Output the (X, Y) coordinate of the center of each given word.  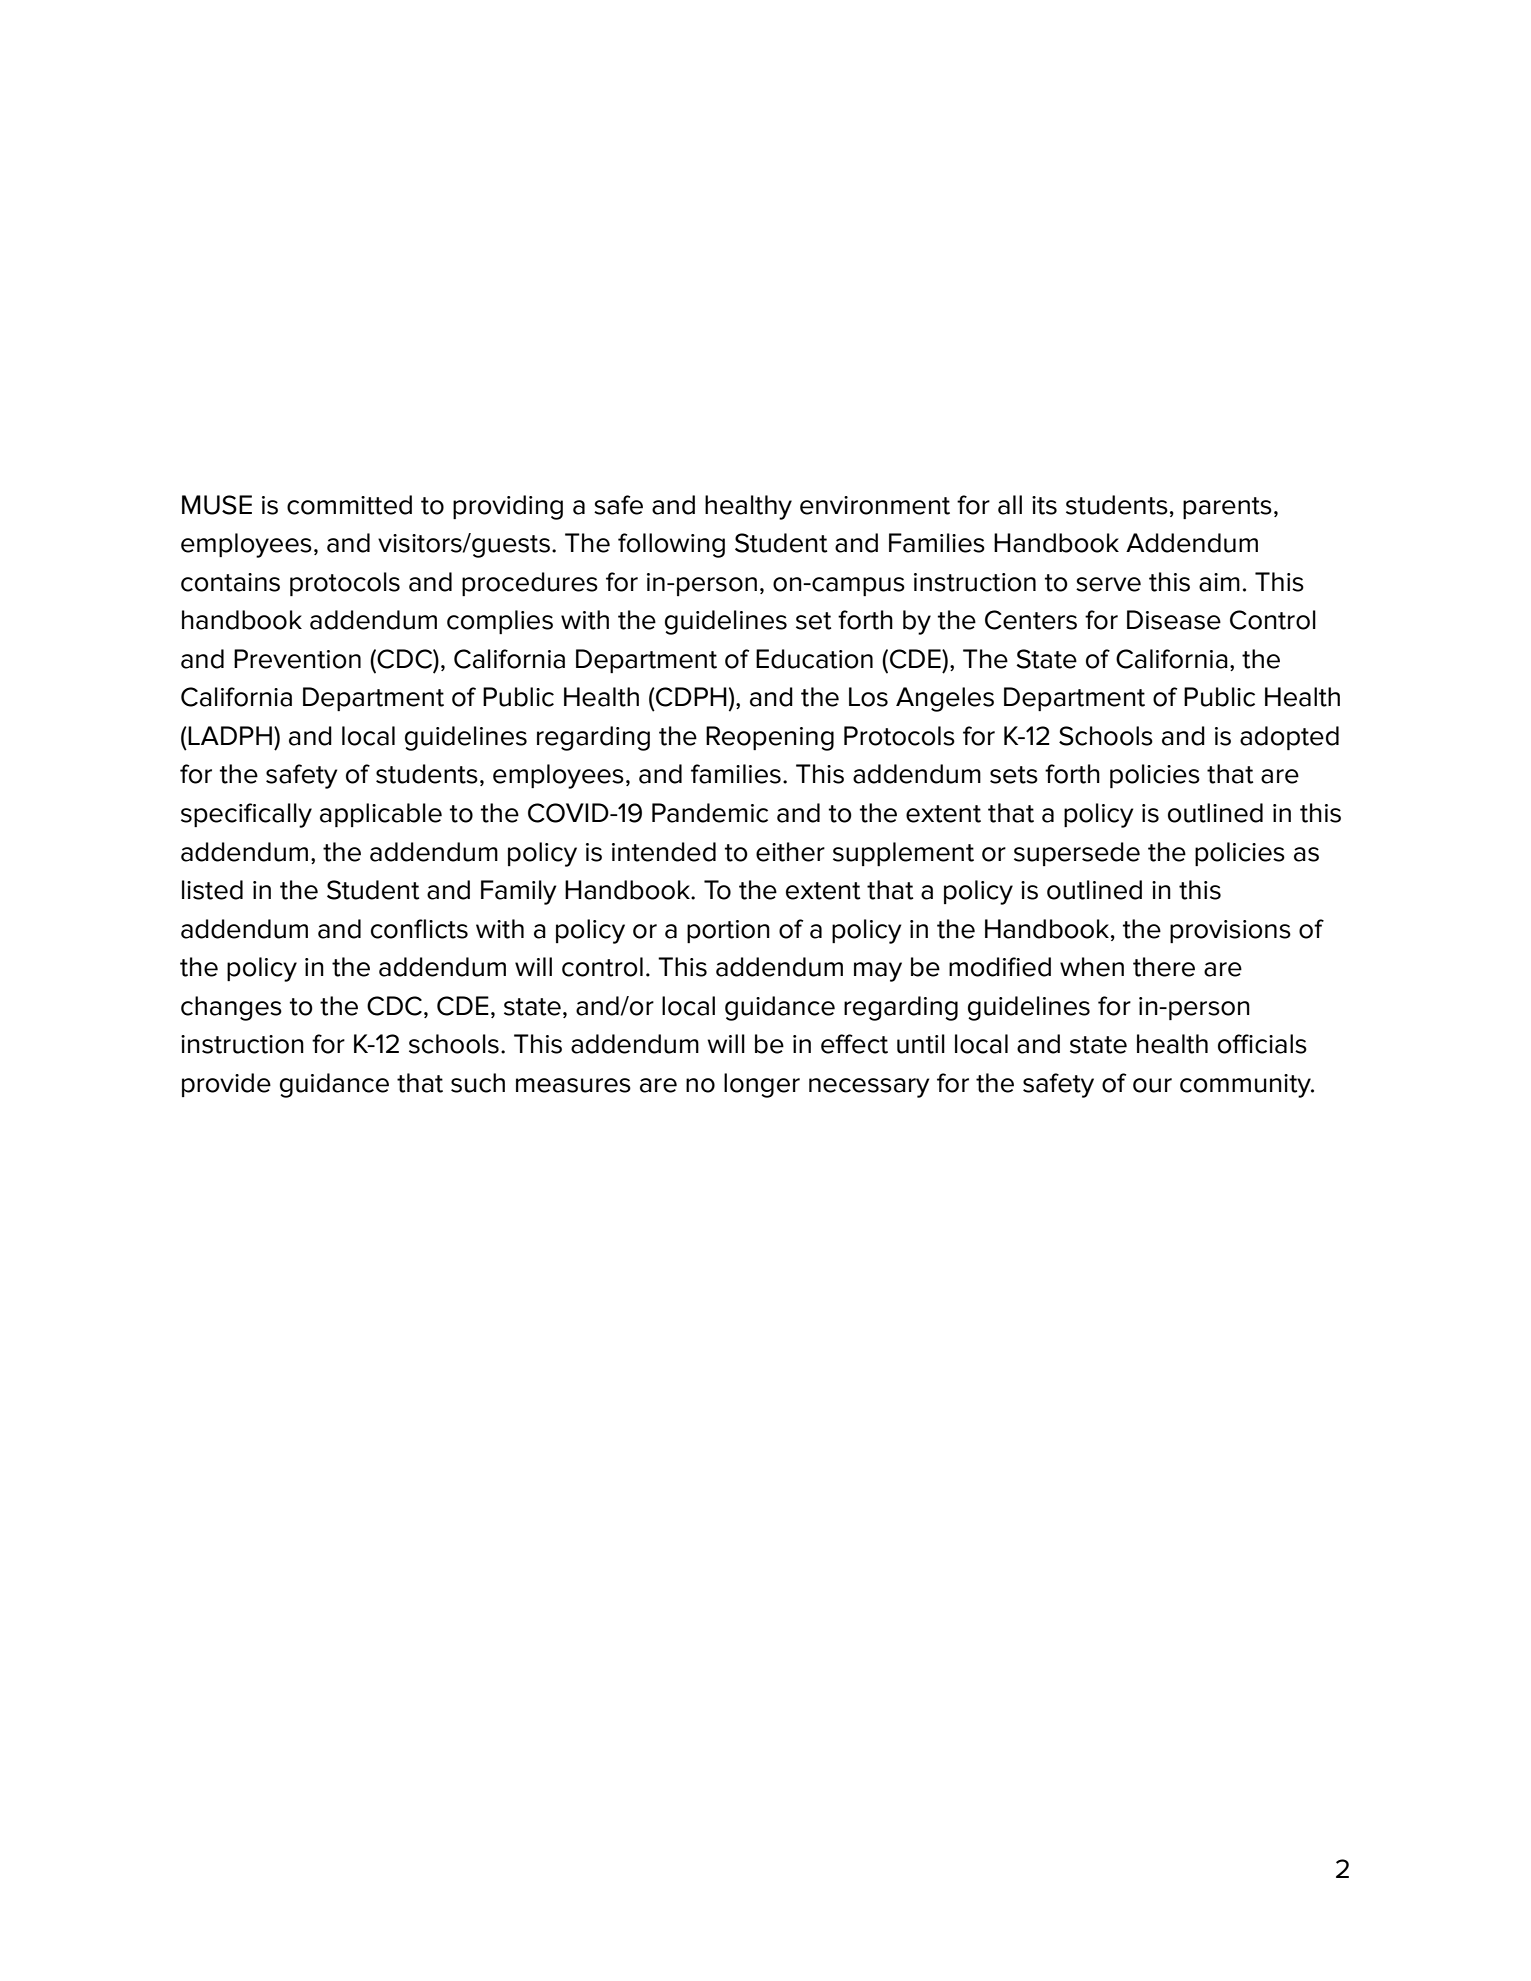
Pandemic (710, 813)
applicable (381, 815)
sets (1014, 775)
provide (226, 1085)
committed (349, 505)
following (671, 545)
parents (1227, 508)
